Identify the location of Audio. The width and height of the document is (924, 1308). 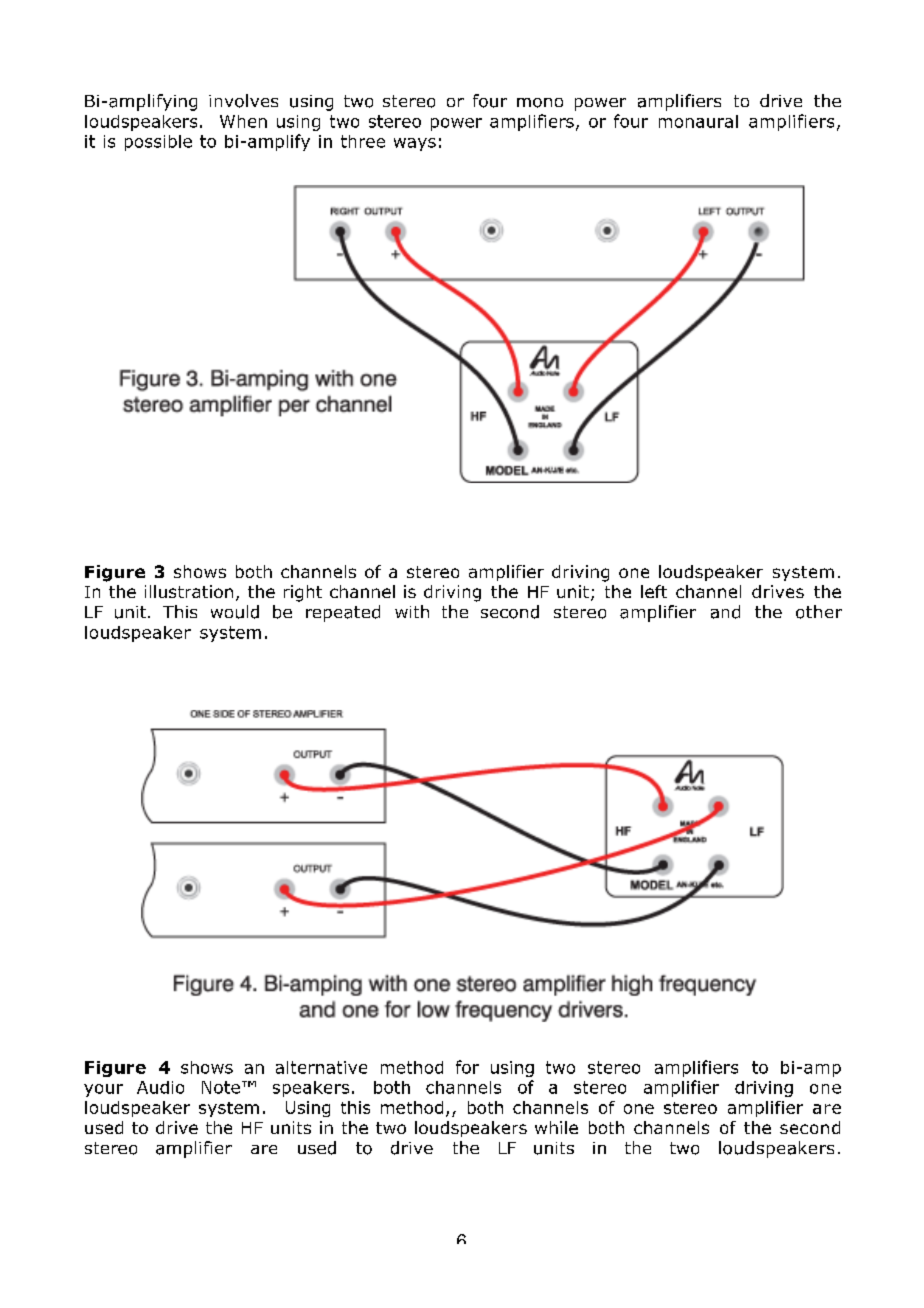
(160, 1087).
